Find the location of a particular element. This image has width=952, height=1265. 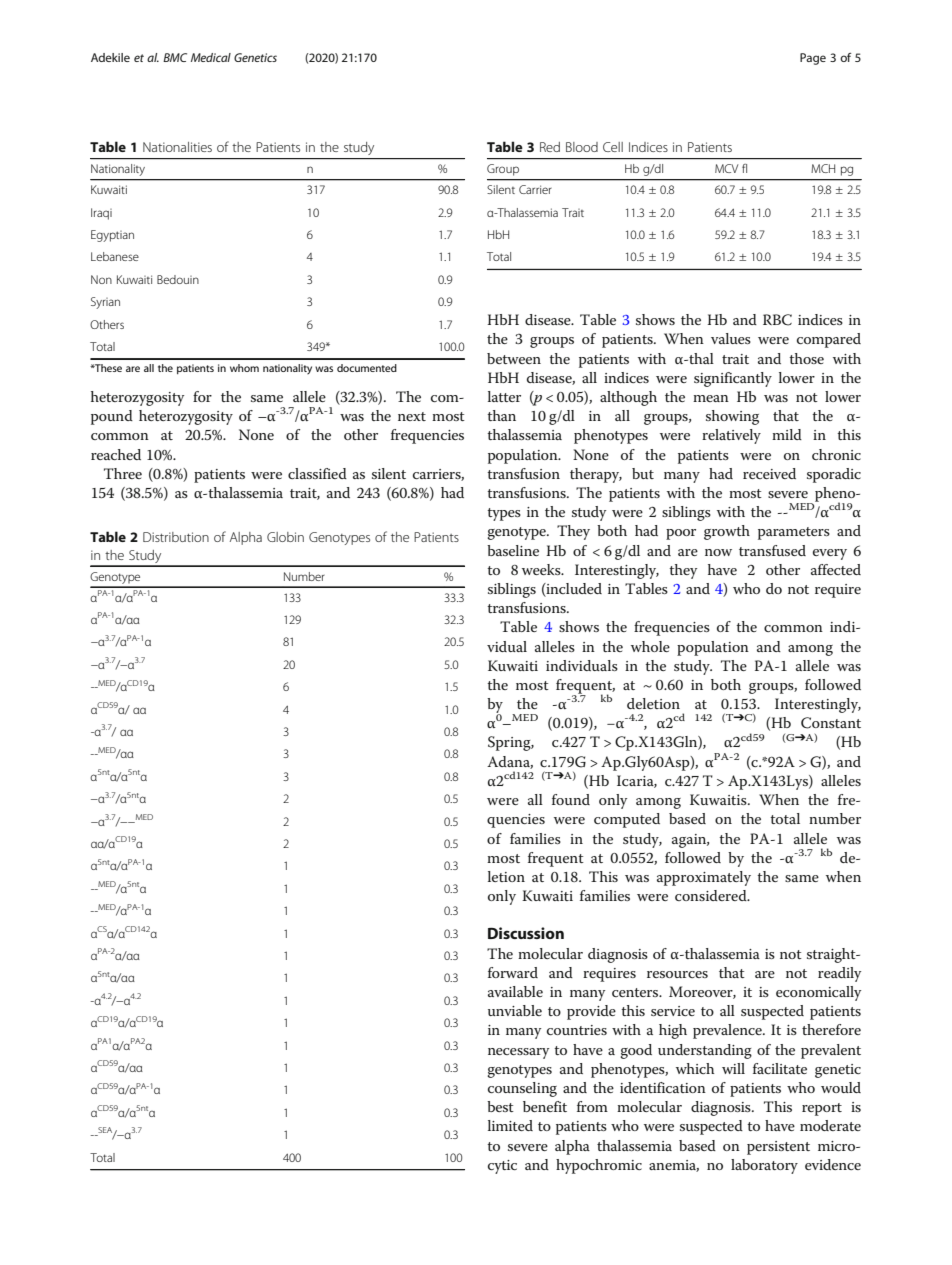

Constant is located at coordinates (831, 723).
